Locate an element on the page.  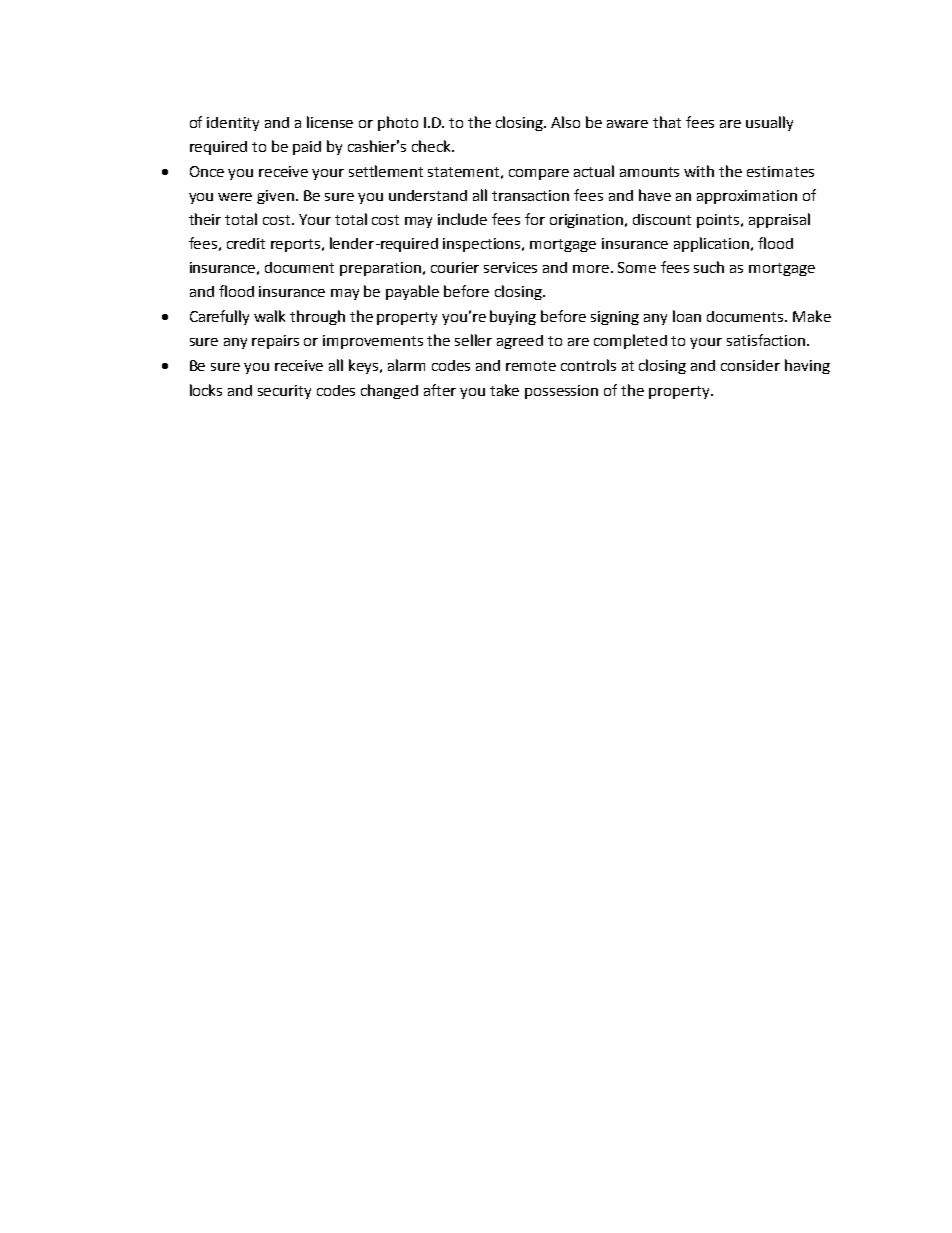
such is located at coordinates (709, 267).
